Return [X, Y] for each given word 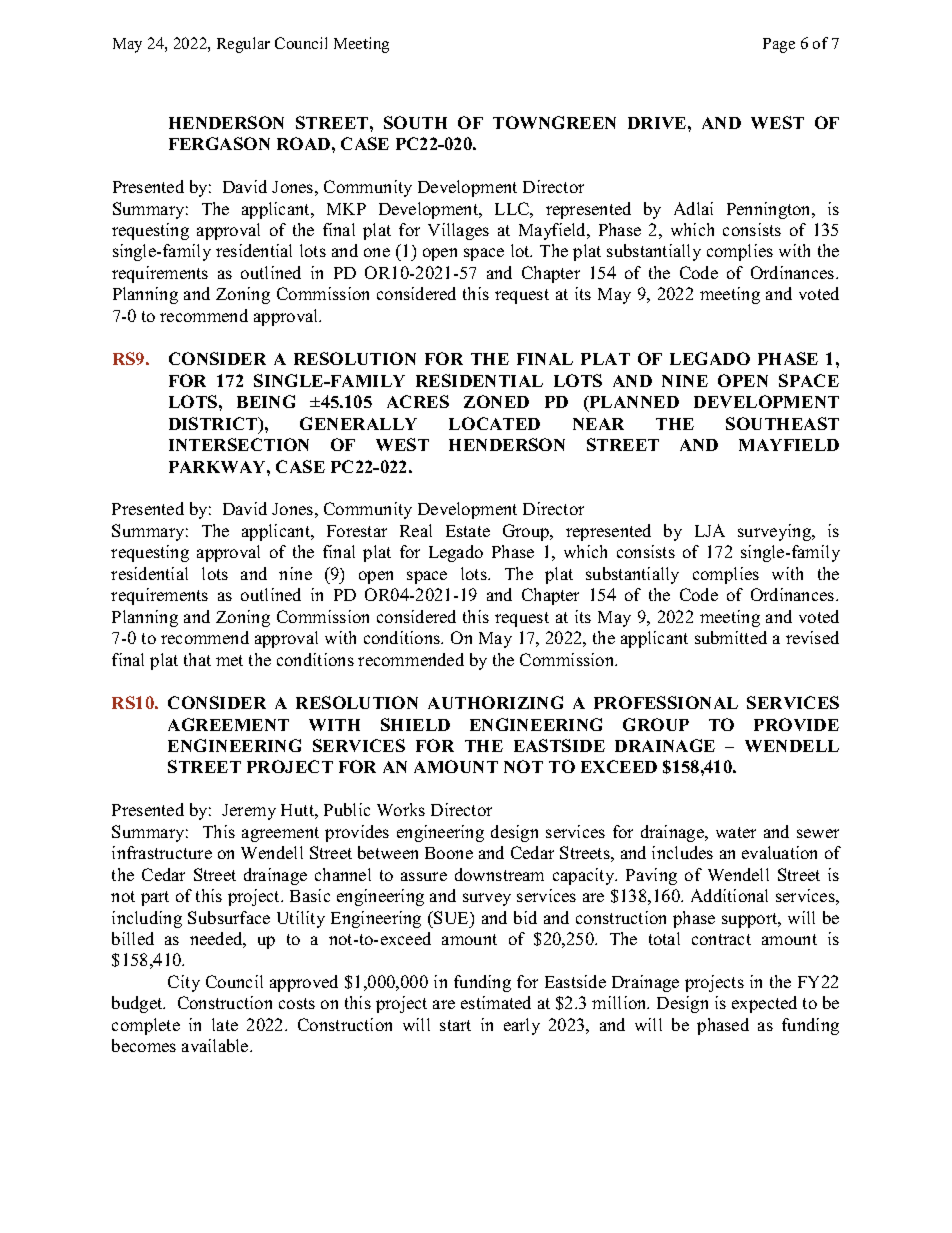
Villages [458, 231]
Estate [468, 531]
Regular [243, 45]
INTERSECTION [239, 444]
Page [779, 45]
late [225, 1024]
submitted [731, 637]
